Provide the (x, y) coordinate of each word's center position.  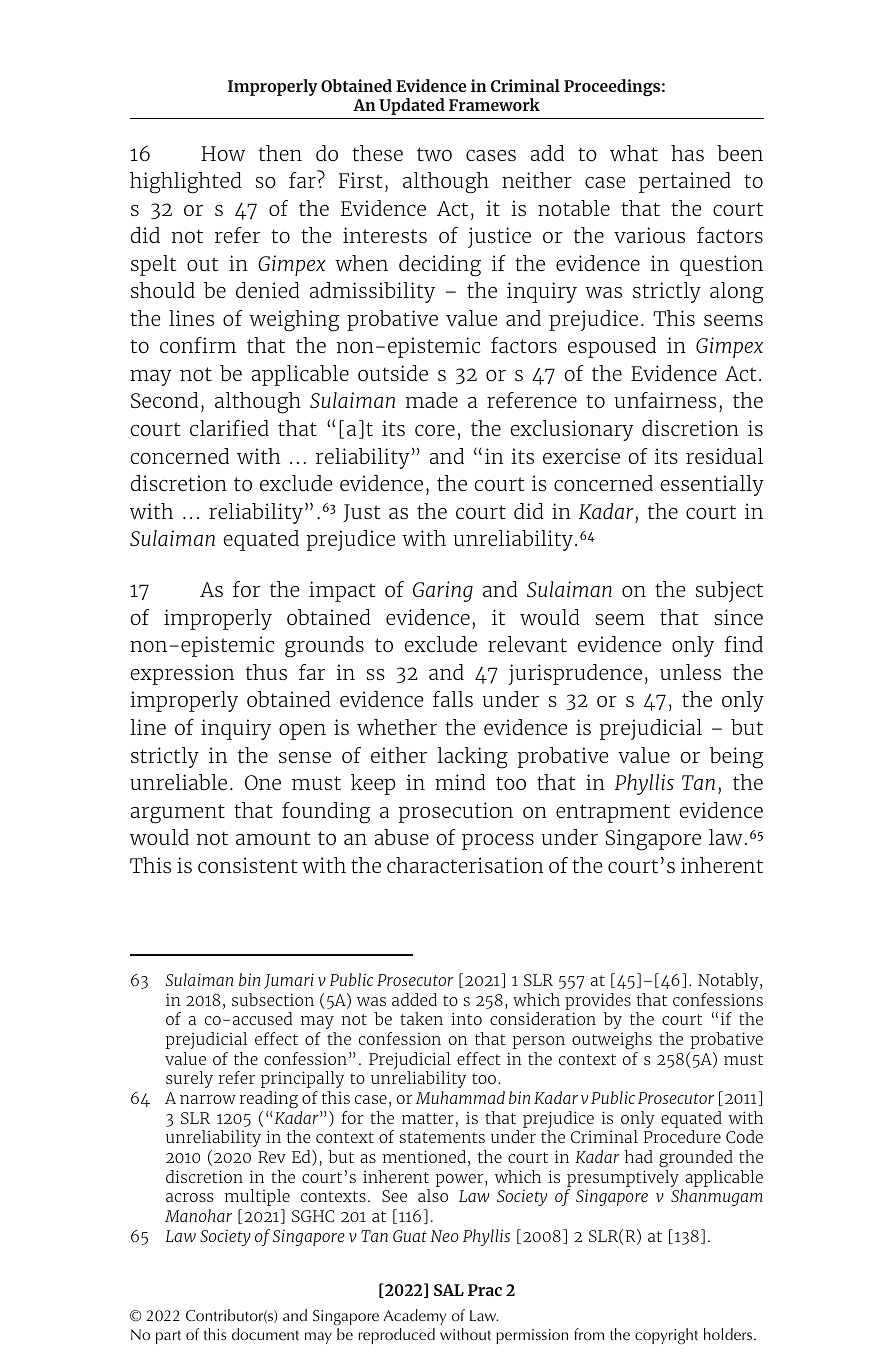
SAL (449, 1290)
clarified (229, 428)
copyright (666, 1336)
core (435, 430)
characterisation (465, 865)
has (687, 153)
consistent (247, 865)
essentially (712, 485)
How (223, 153)
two (434, 154)
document (265, 1334)
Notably (729, 981)
